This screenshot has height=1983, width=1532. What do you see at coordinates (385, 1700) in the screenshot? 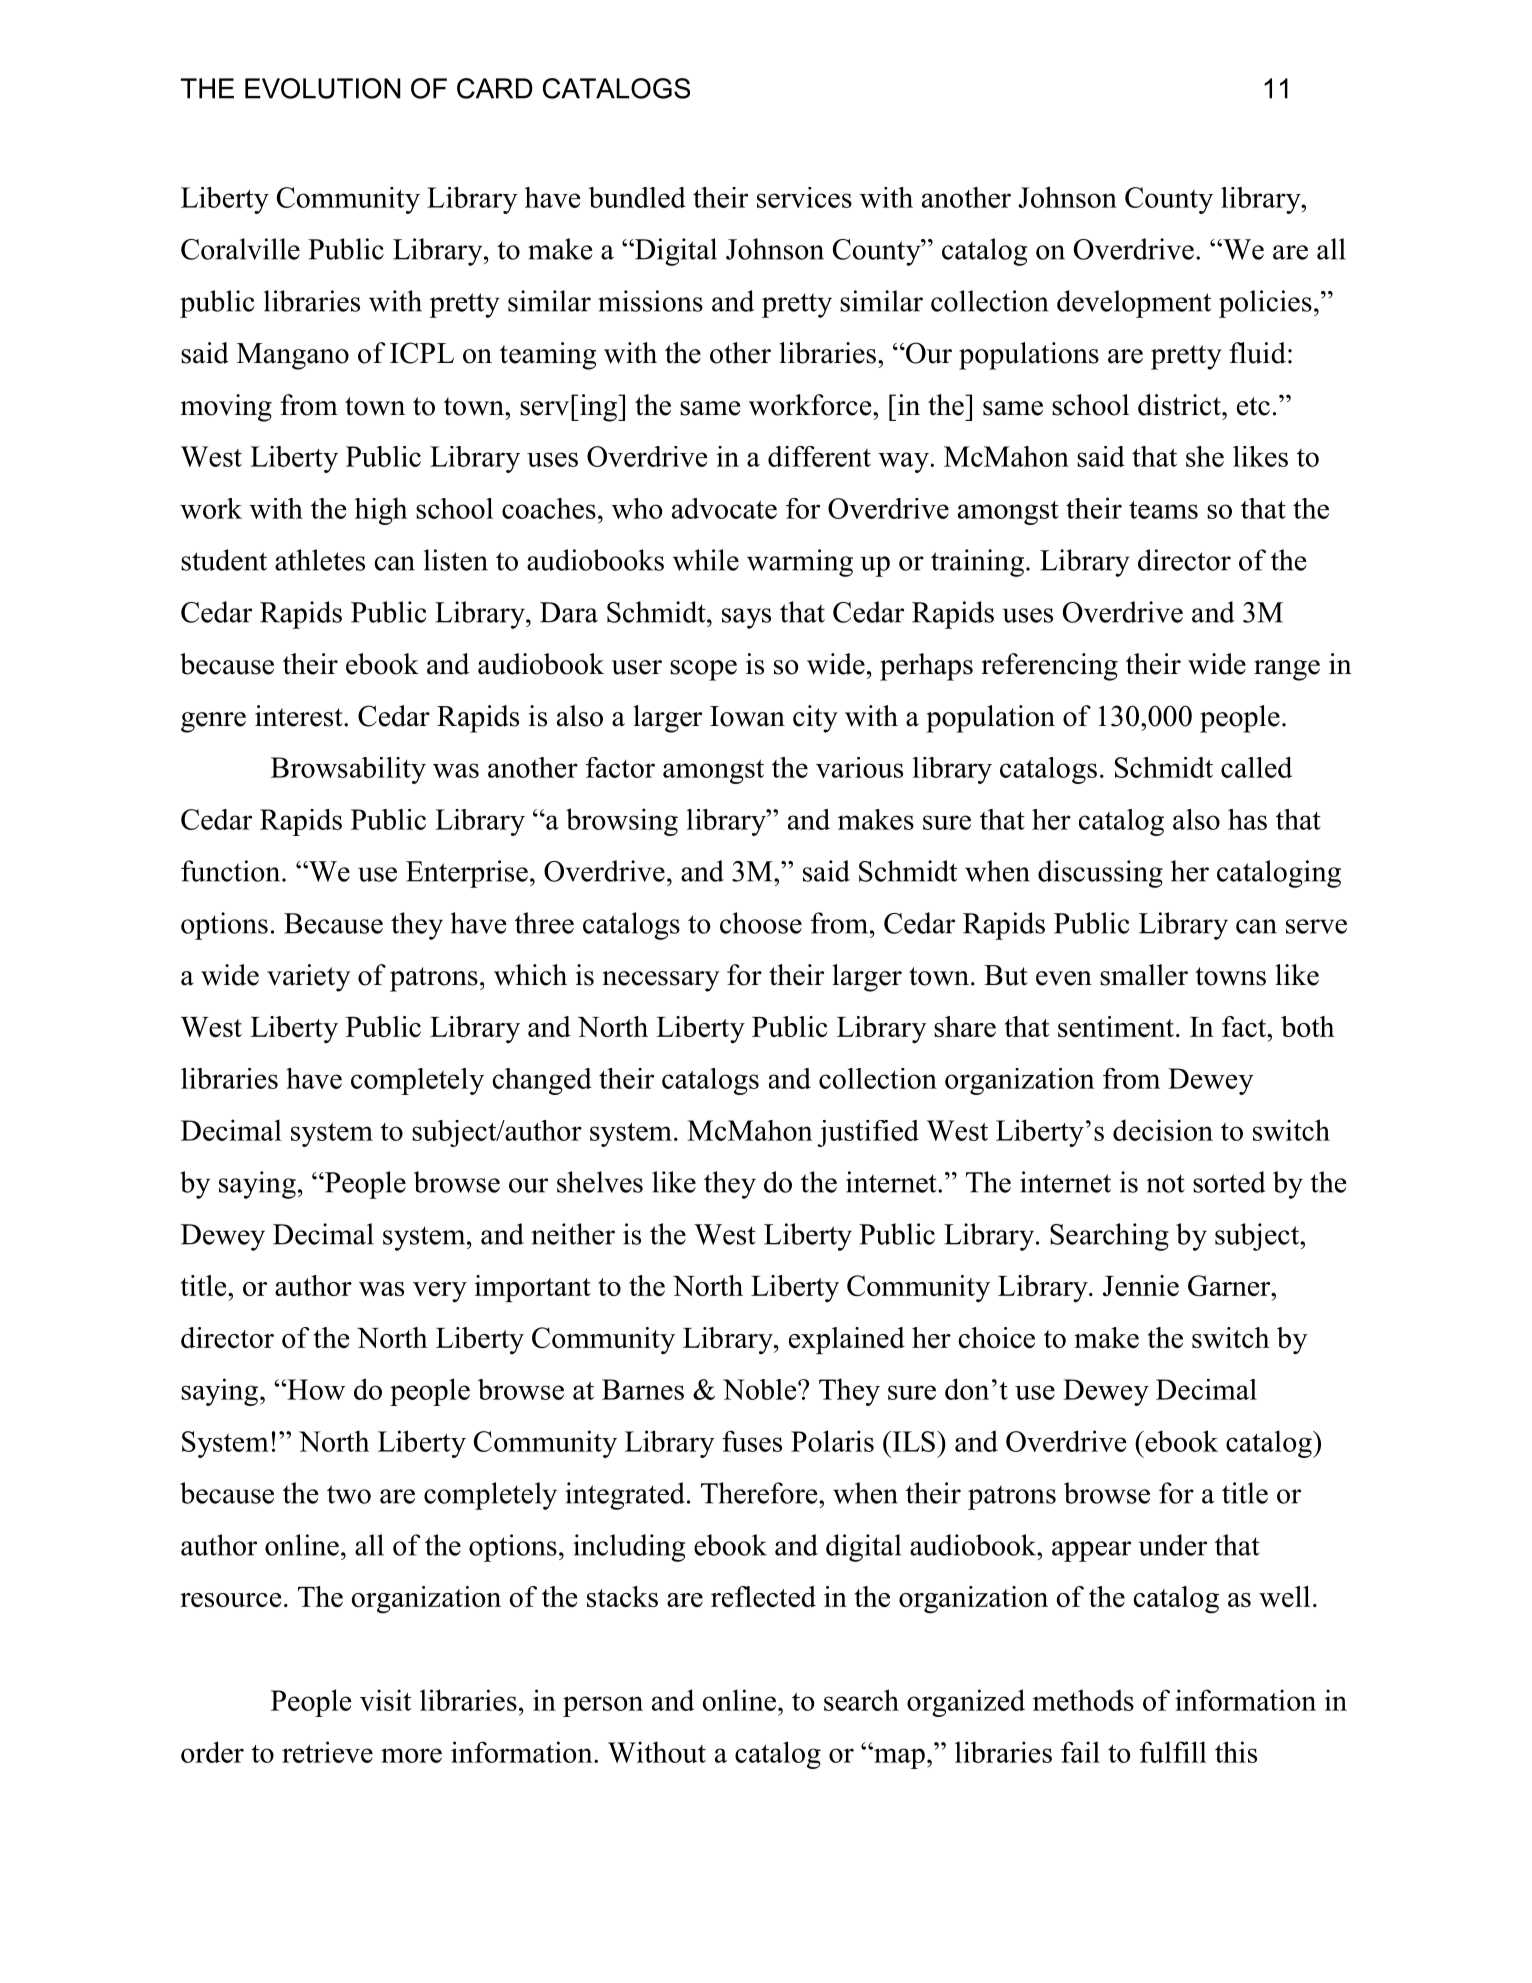
I see `visit` at bounding box center [385, 1700].
